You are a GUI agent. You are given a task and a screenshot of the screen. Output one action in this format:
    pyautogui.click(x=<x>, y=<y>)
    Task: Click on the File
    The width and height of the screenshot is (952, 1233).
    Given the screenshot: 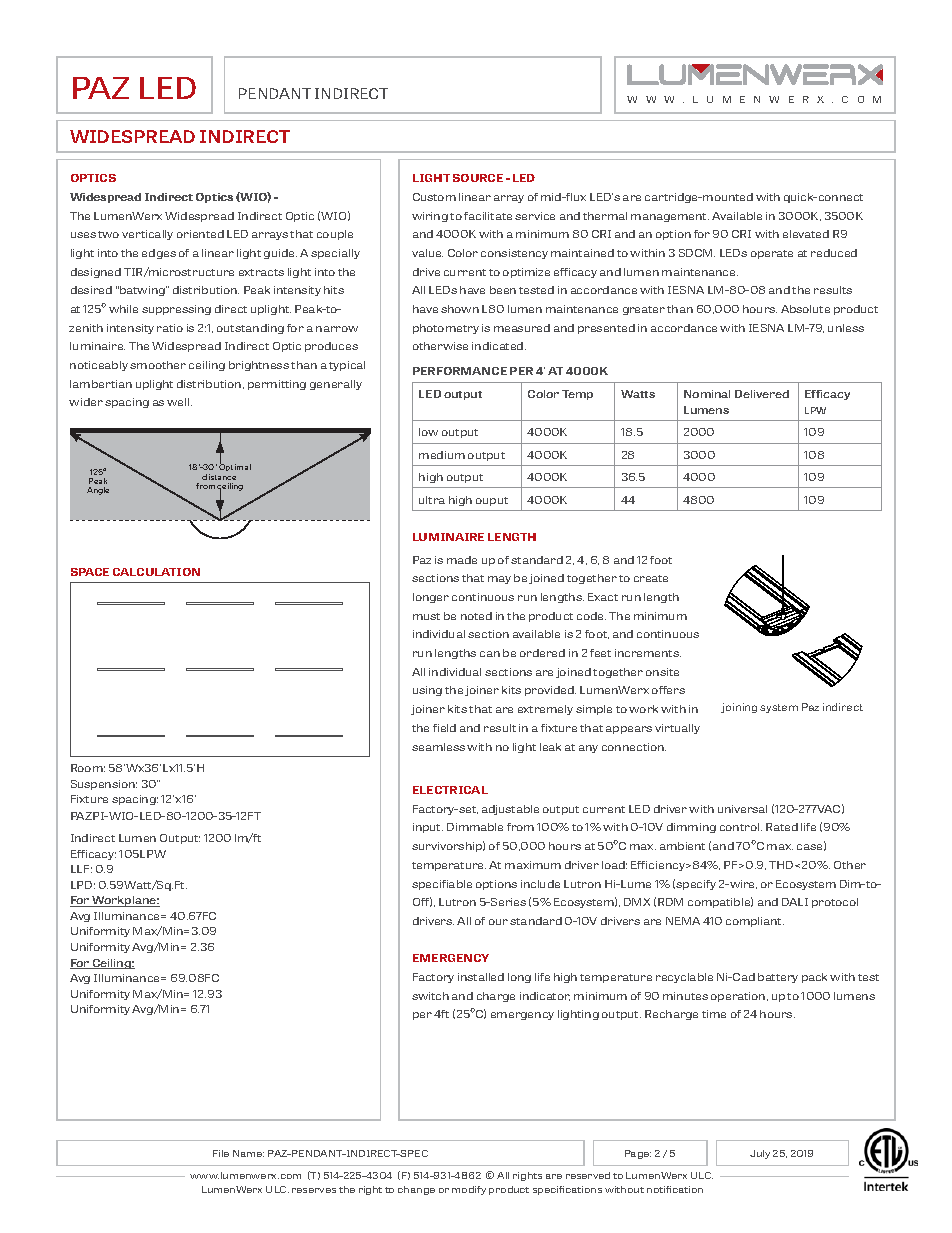 What is the action you would take?
    pyautogui.click(x=221, y=1153)
